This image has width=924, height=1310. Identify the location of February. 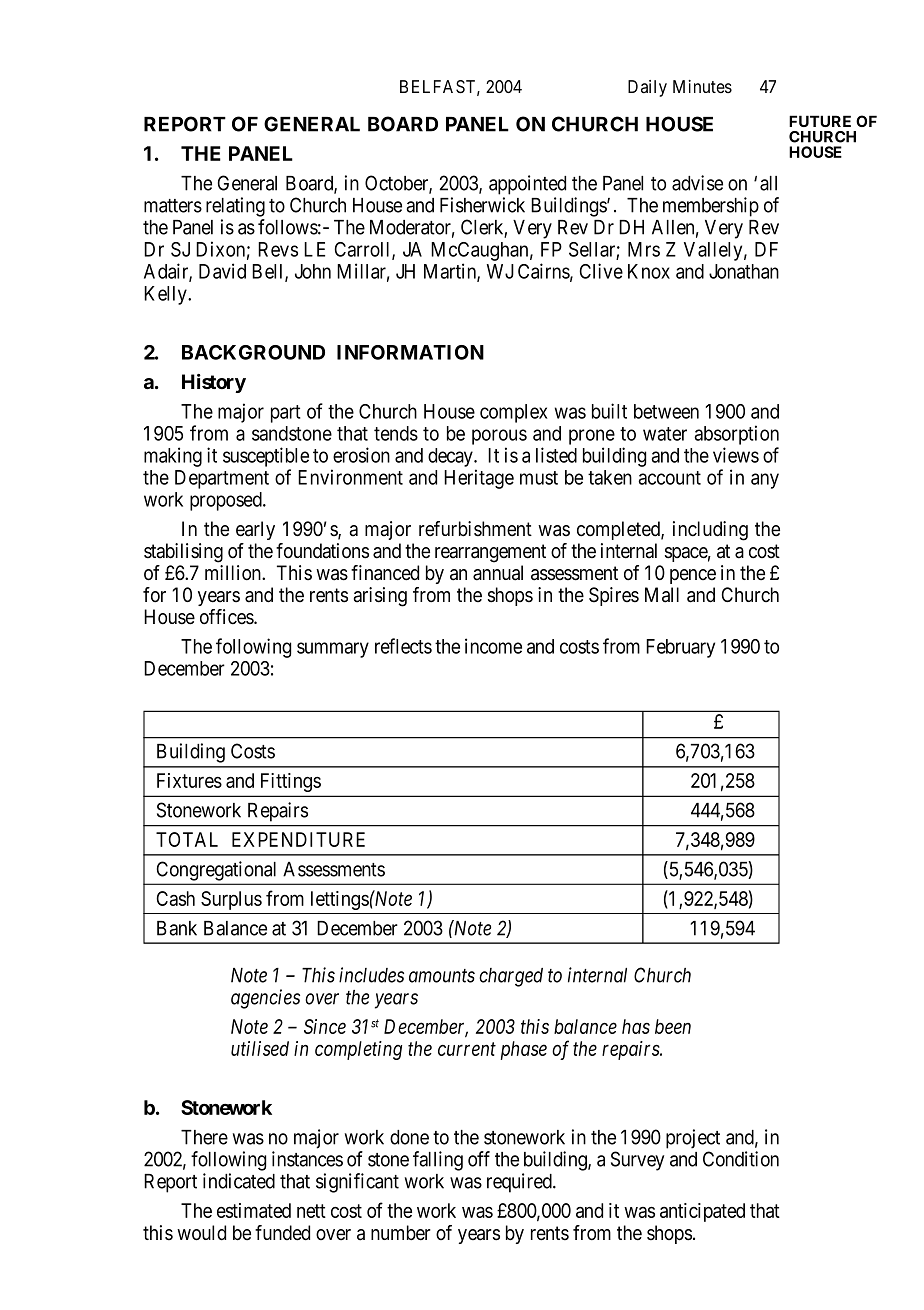
(680, 648).
